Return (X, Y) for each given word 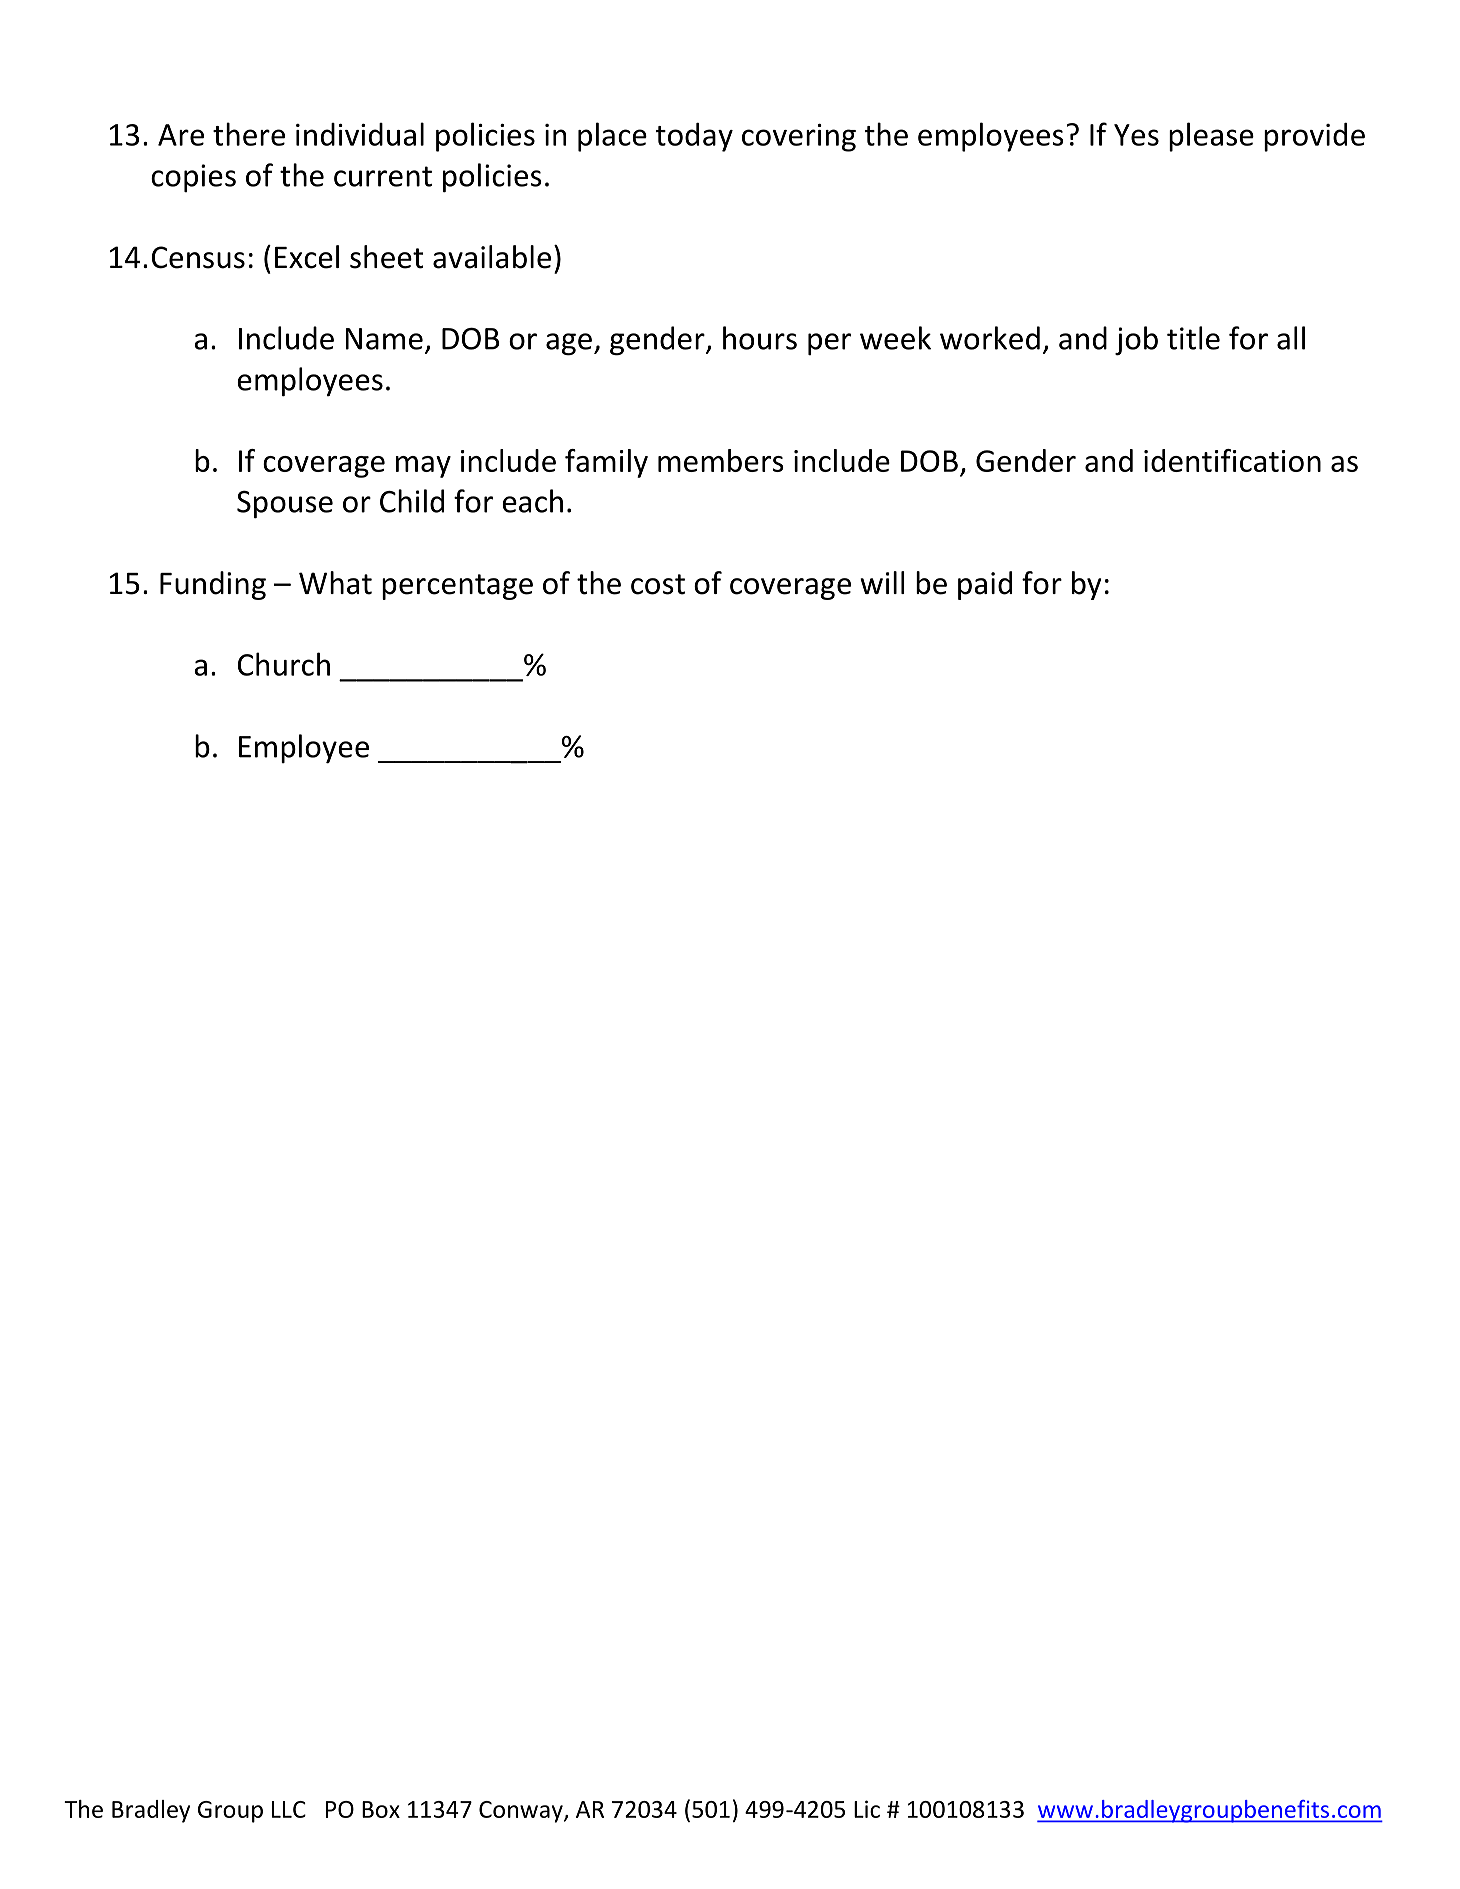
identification (1232, 460)
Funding (213, 585)
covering (799, 138)
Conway (522, 1812)
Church (284, 664)
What (335, 583)
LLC (289, 1809)
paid (985, 585)
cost (658, 584)
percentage (457, 587)
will (882, 582)
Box (381, 1809)
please (1211, 137)
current (383, 176)
